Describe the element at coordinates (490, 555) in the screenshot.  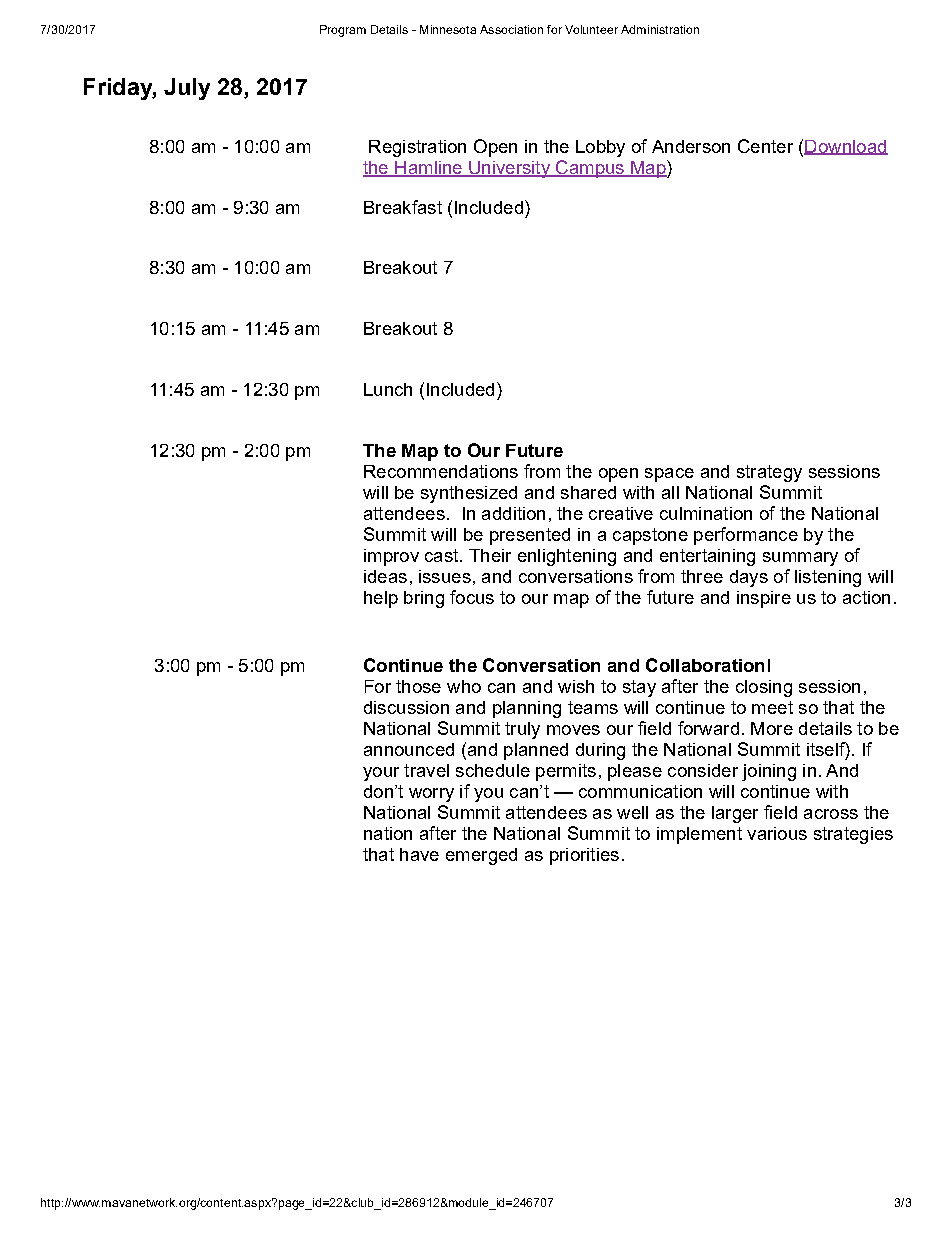
I see `Their` at that location.
